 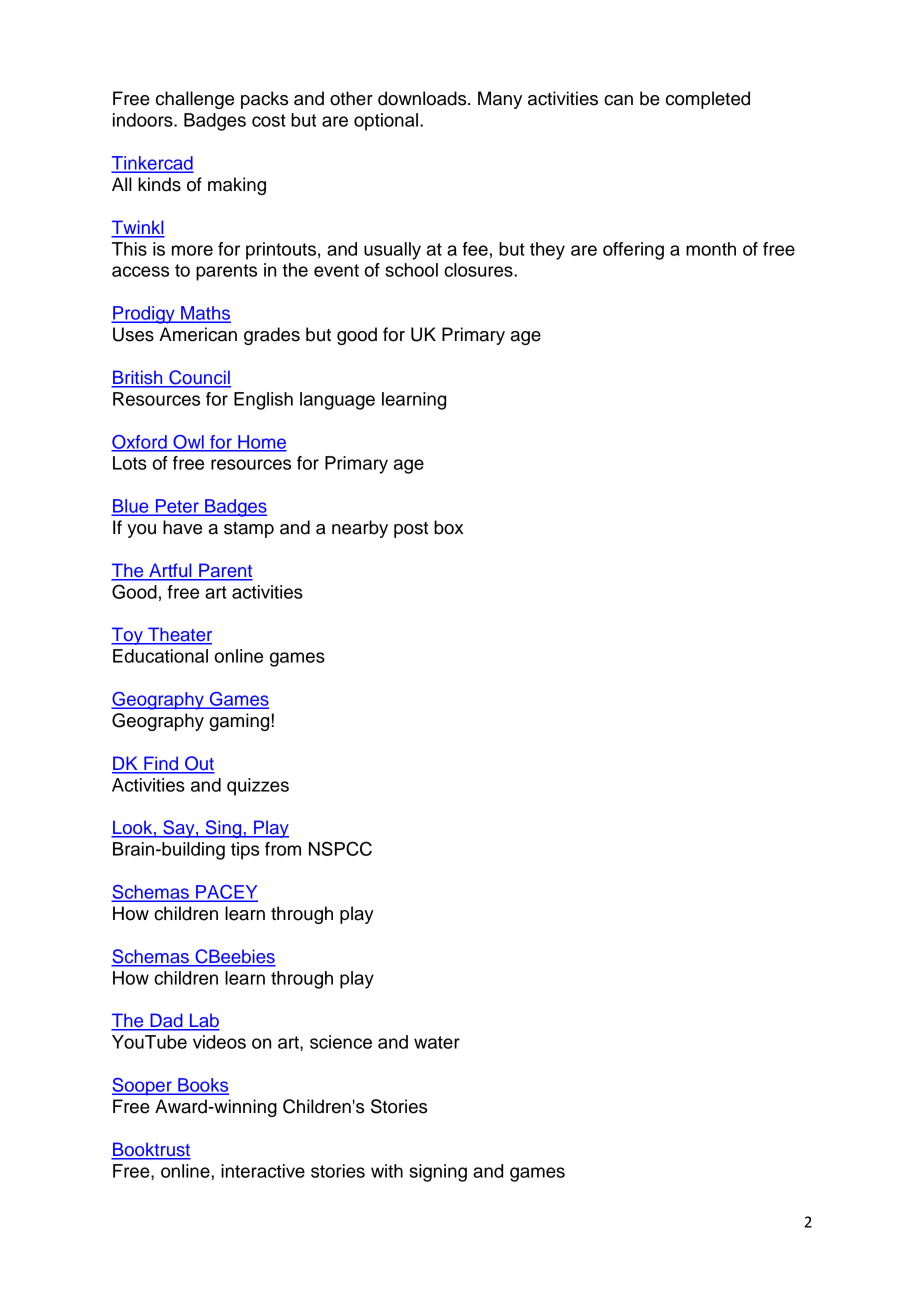 What do you see at coordinates (437, 1042) in the screenshot?
I see `water` at bounding box center [437, 1042].
